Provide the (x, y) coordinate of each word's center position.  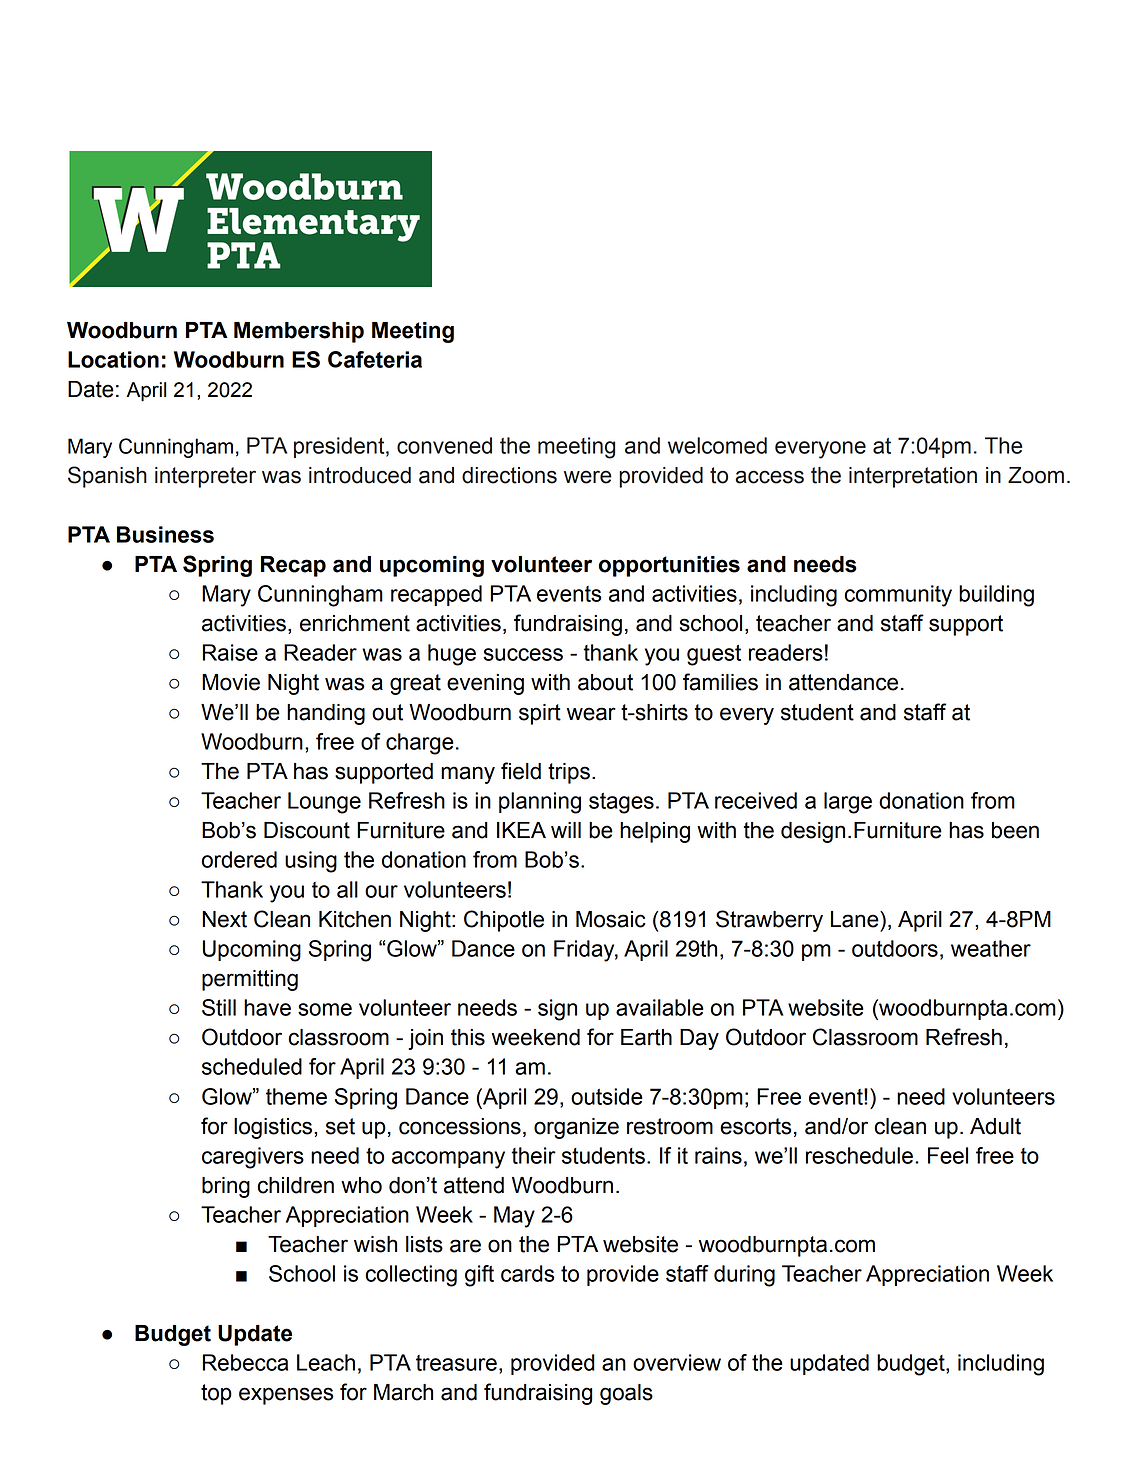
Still (219, 1007)
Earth (646, 1037)
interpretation (913, 477)
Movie (231, 682)
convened (444, 445)
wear (591, 714)
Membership (299, 332)
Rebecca (245, 1362)
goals (626, 1394)
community (898, 596)
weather (991, 948)
